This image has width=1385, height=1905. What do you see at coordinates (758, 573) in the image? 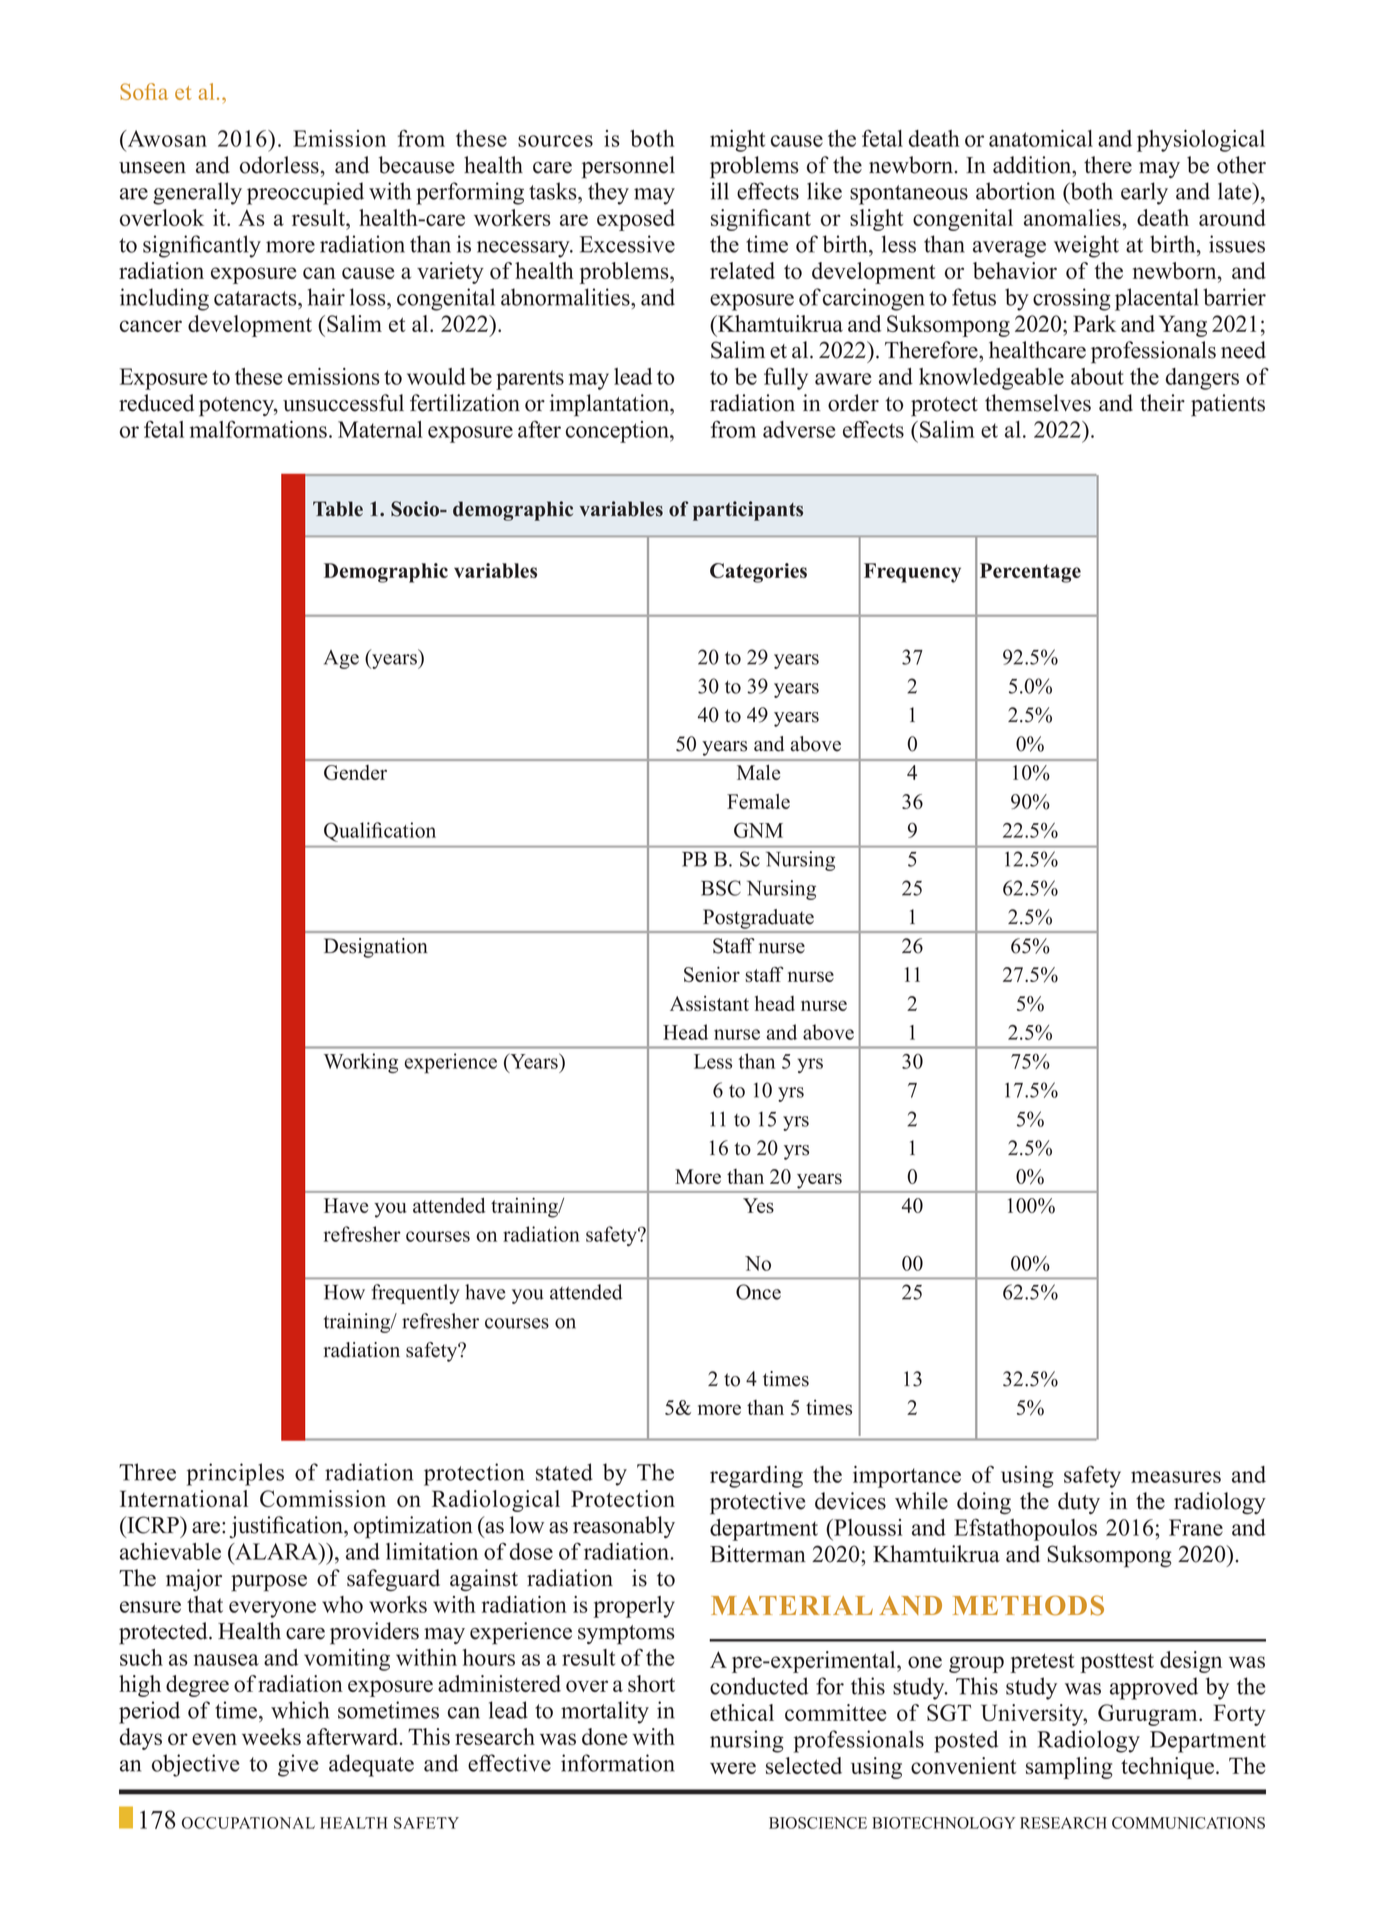
I see `Categories` at bounding box center [758, 573].
